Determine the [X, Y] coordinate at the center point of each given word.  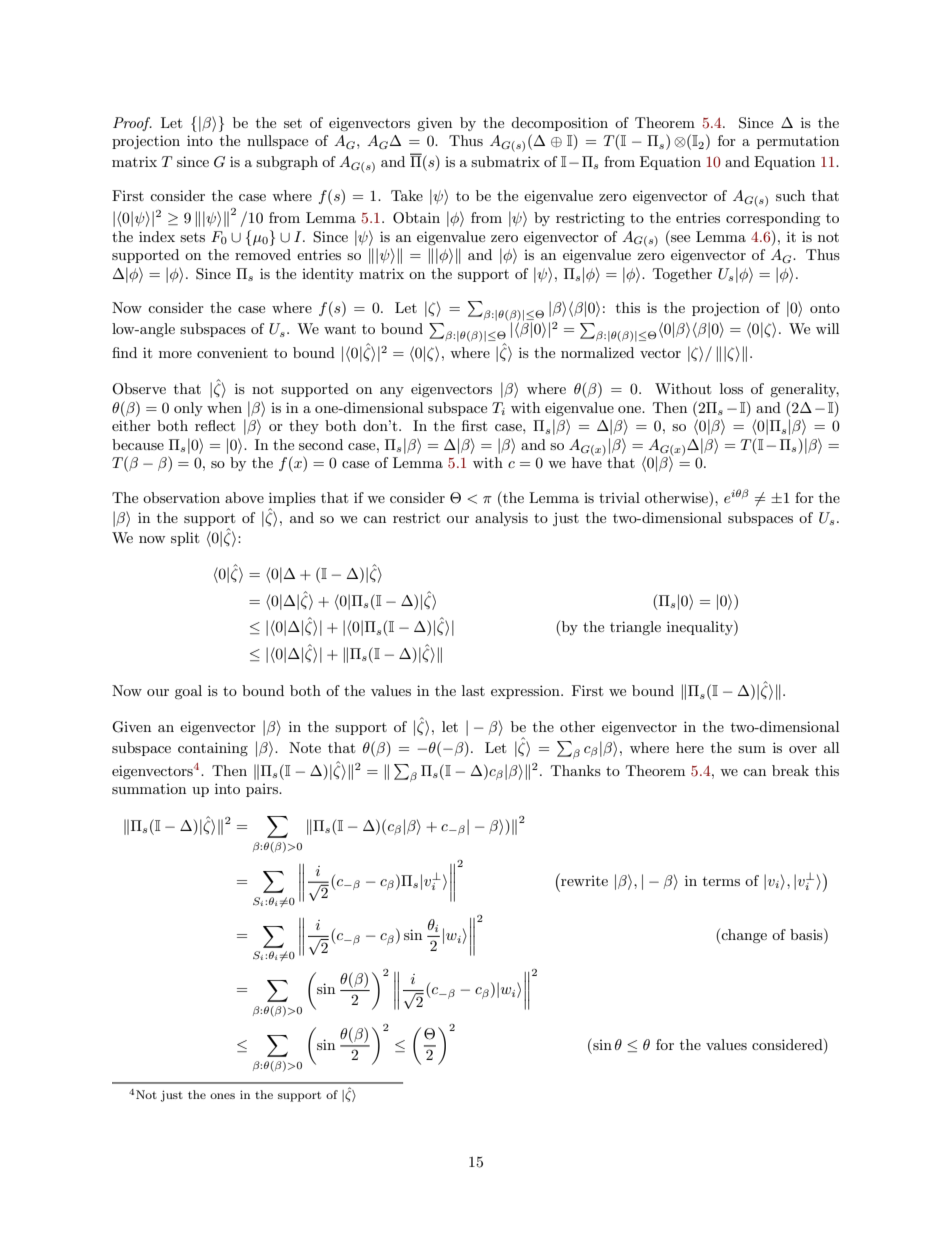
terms [721, 881]
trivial [619, 497]
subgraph [287, 163]
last [473, 690]
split [185, 539]
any [392, 392]
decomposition [559, 124]
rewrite [583, 879]
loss [731, 388]
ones [222, 1096]
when [224, 407]
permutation [798, 142]
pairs [263, 790]
